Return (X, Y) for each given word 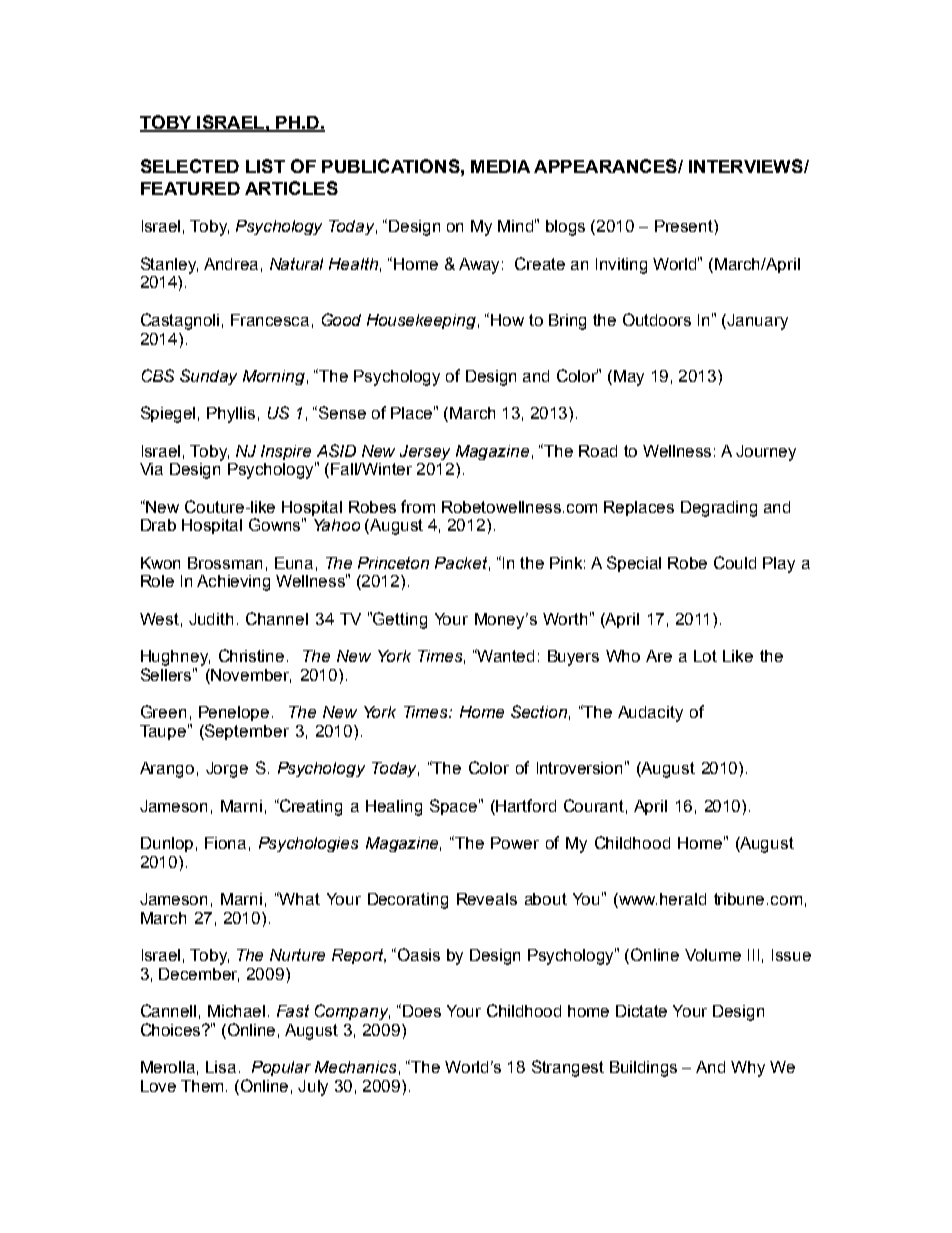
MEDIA (500, 166)
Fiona (225, 843)
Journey (766, 453)
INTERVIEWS (747, 166)
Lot (705, 656)
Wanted (505, 655)
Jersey (425, 452)
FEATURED (190, 188)
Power (515, 843)
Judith (211, 619)
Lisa (221, 1067)
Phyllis (231, 415)
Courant (594, 805)
